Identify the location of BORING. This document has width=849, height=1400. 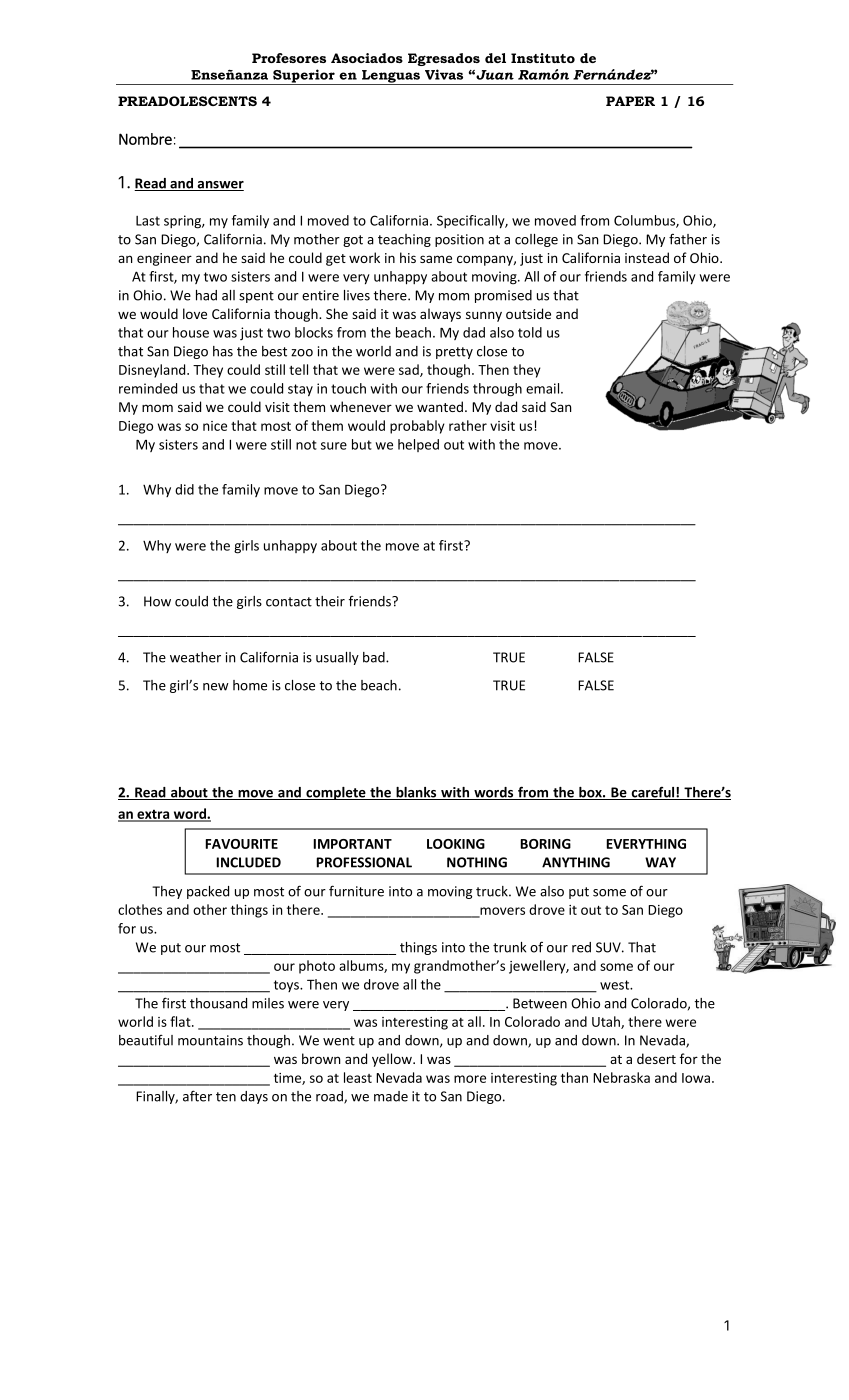
(545, 844).
